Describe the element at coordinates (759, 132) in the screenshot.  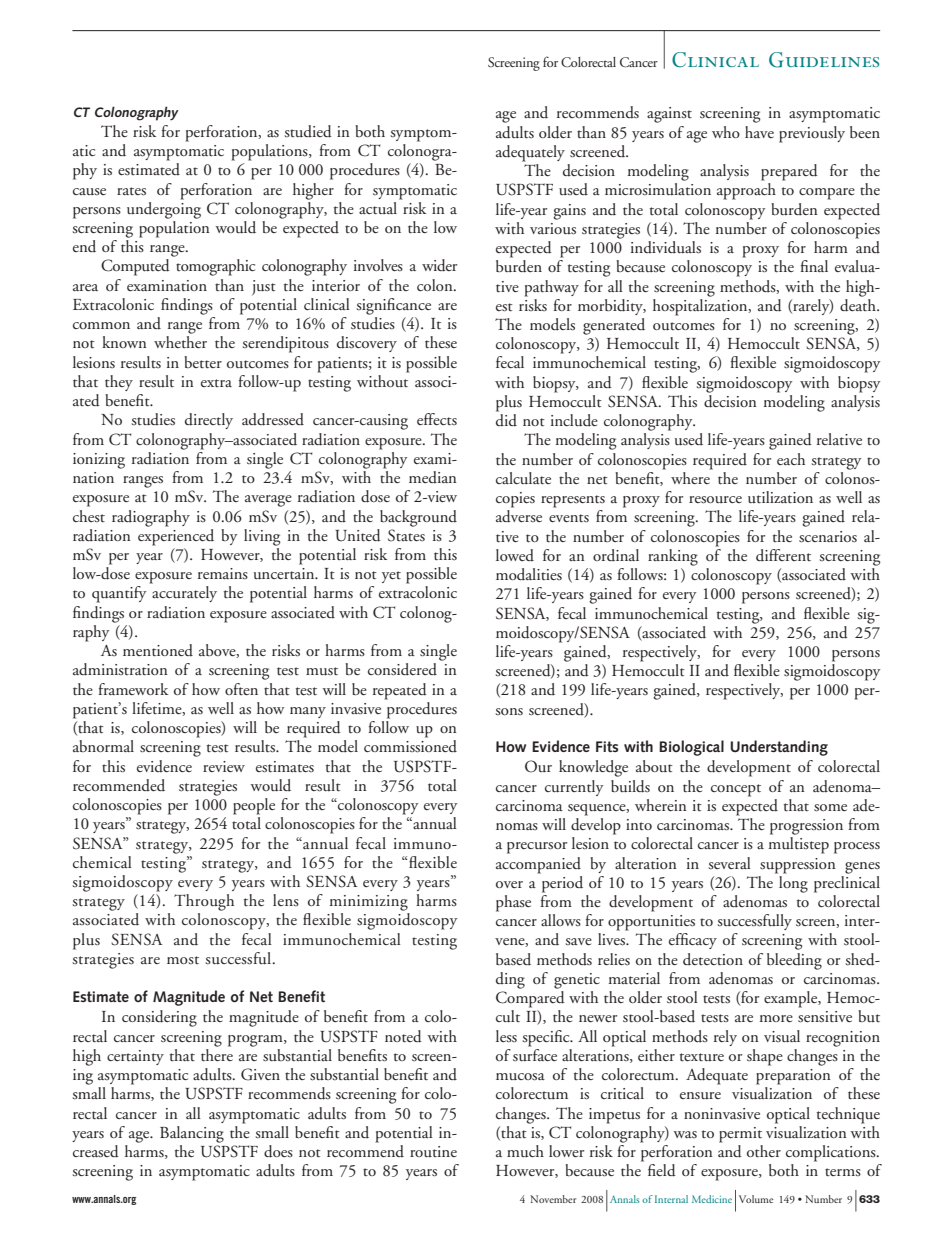
I see `have` at that location.
